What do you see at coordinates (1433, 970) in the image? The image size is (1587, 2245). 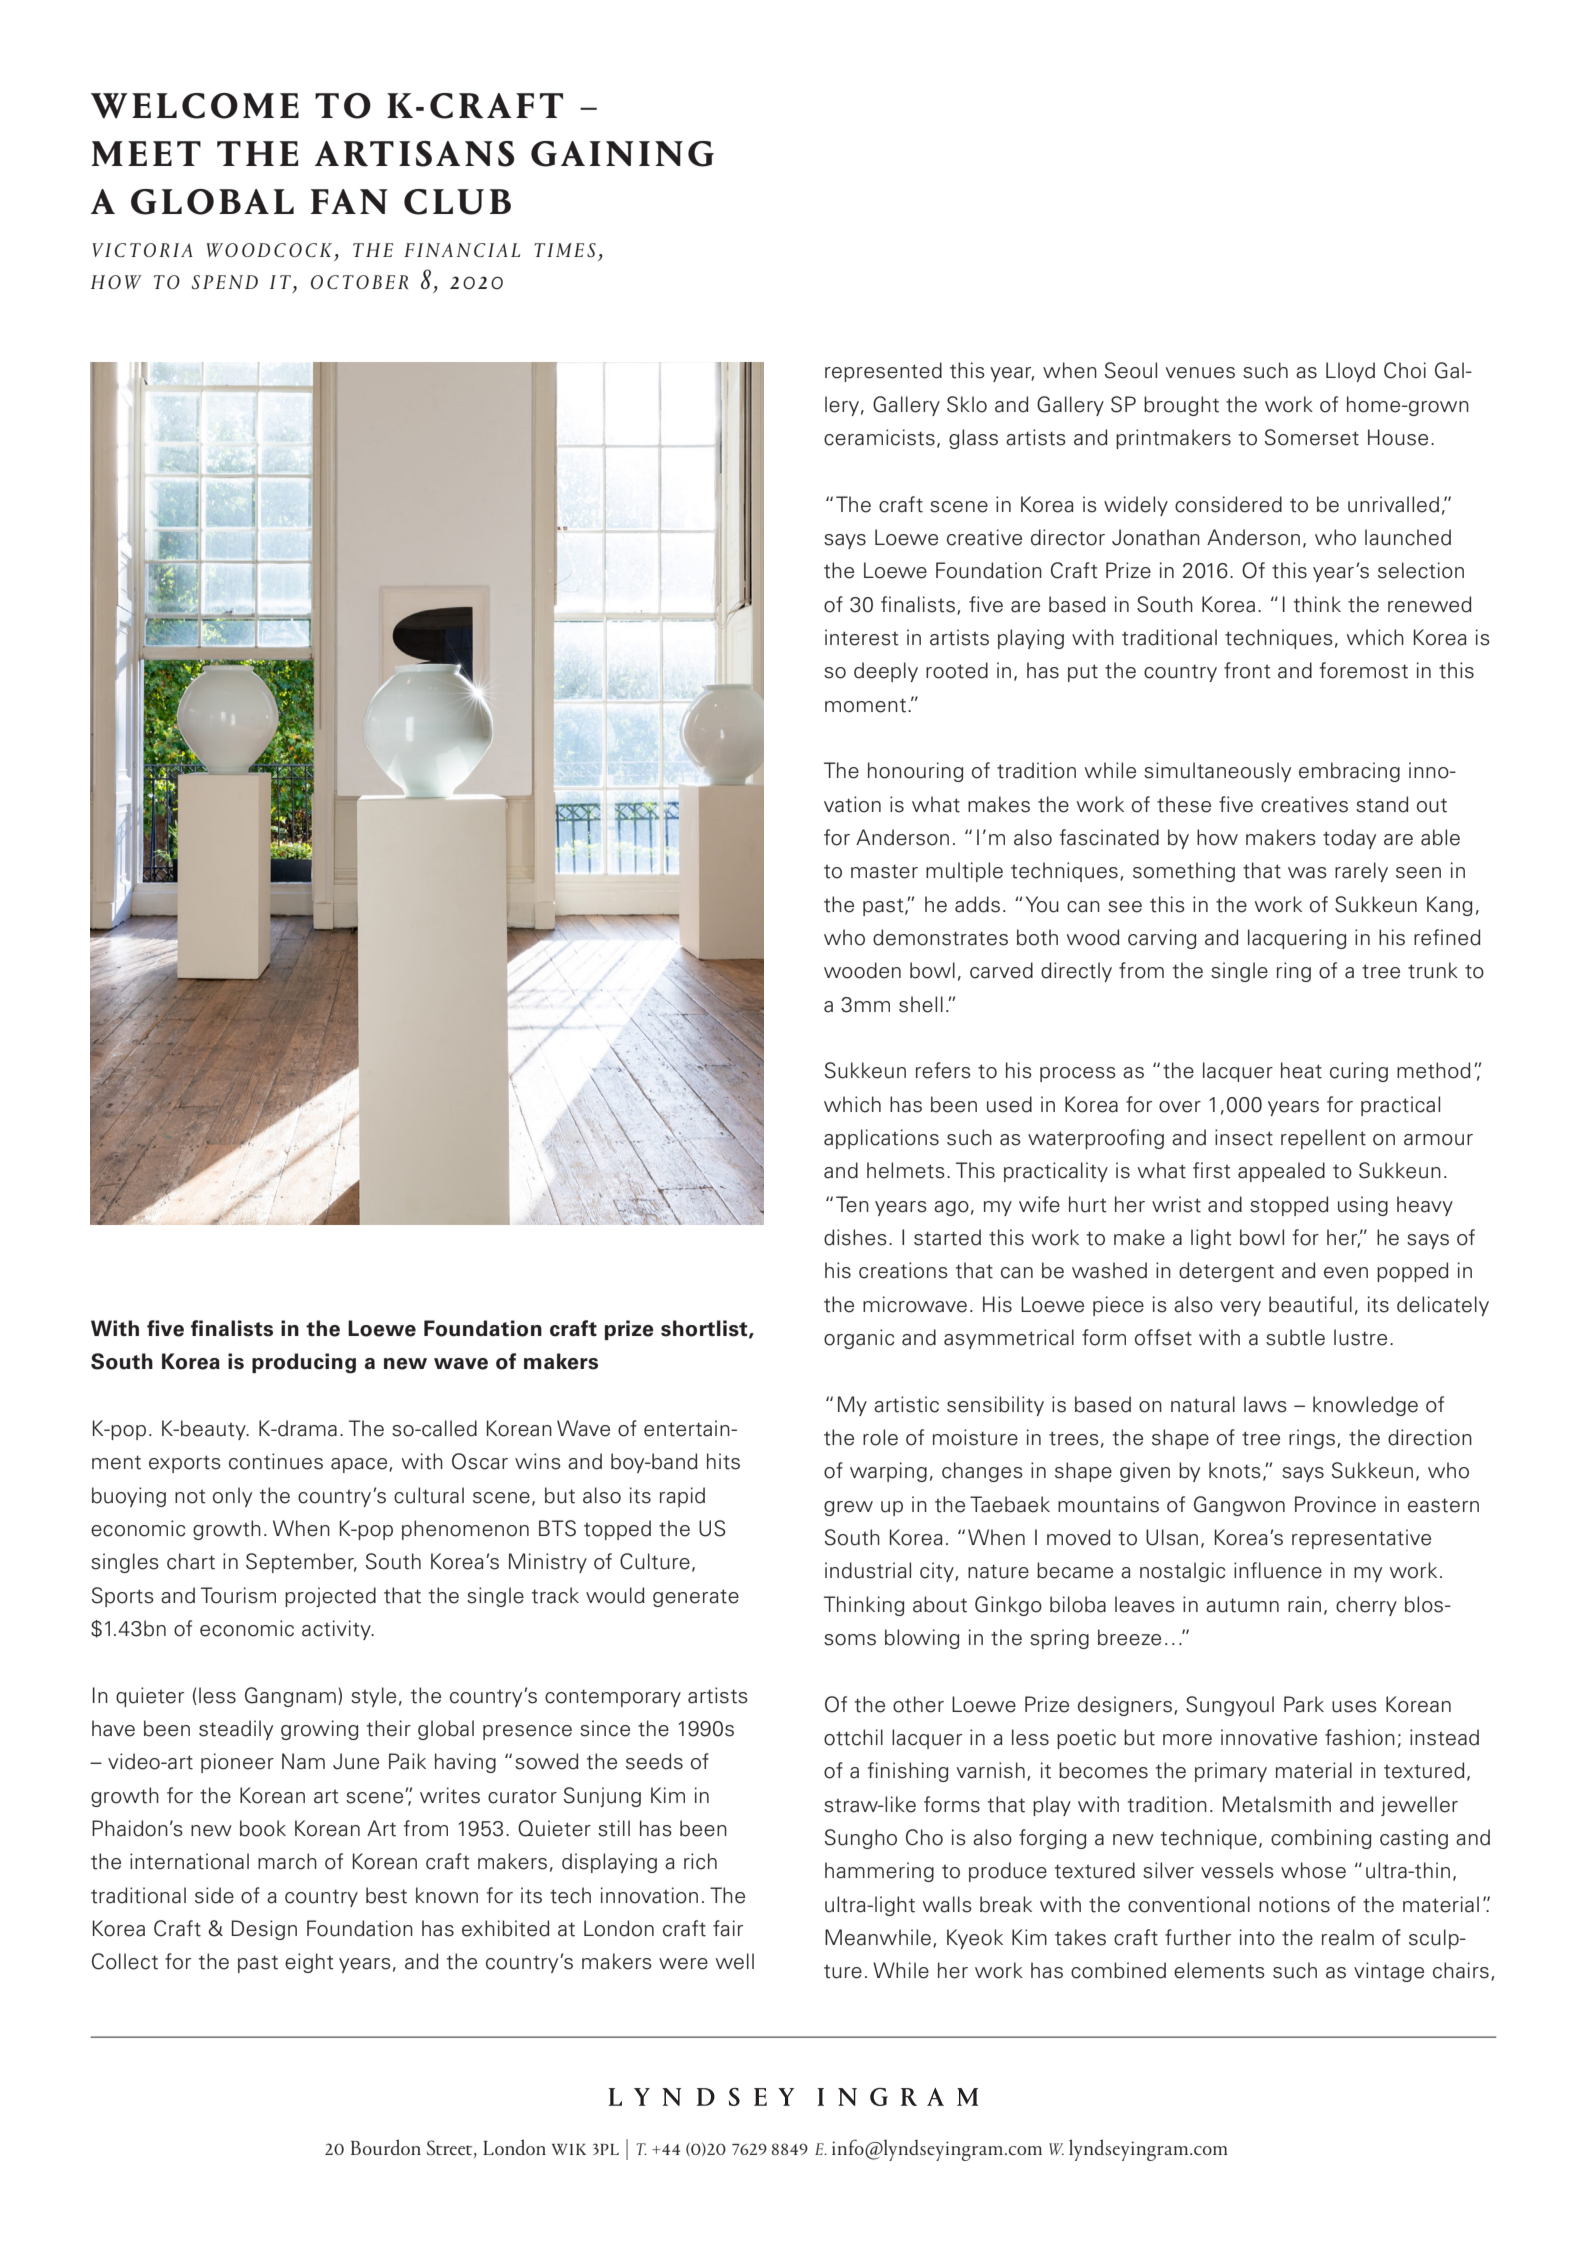 I see `trunk` at bounding box center [1433, 970].
